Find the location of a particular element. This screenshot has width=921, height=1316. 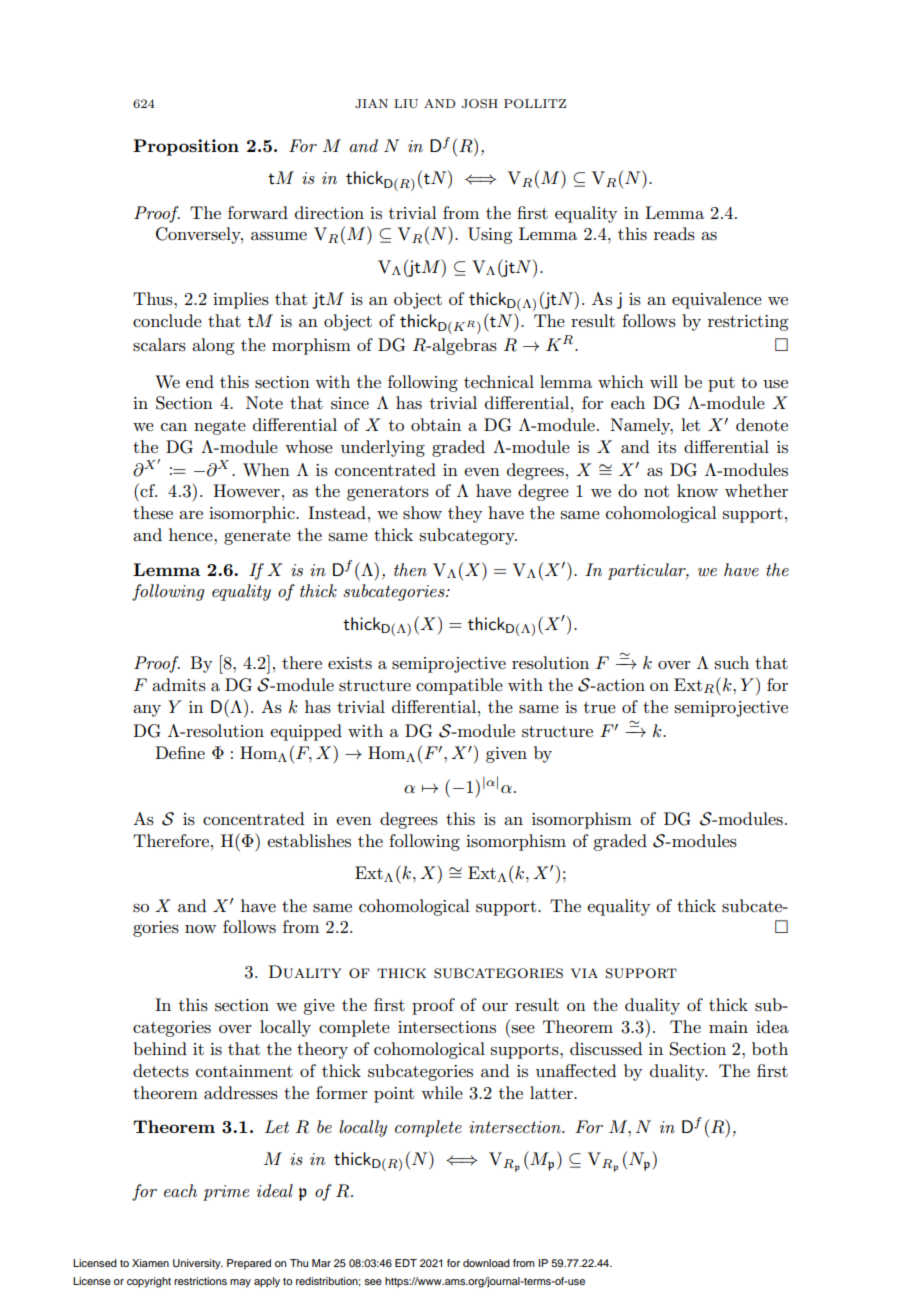

However is located at coordinates (246, 490).
